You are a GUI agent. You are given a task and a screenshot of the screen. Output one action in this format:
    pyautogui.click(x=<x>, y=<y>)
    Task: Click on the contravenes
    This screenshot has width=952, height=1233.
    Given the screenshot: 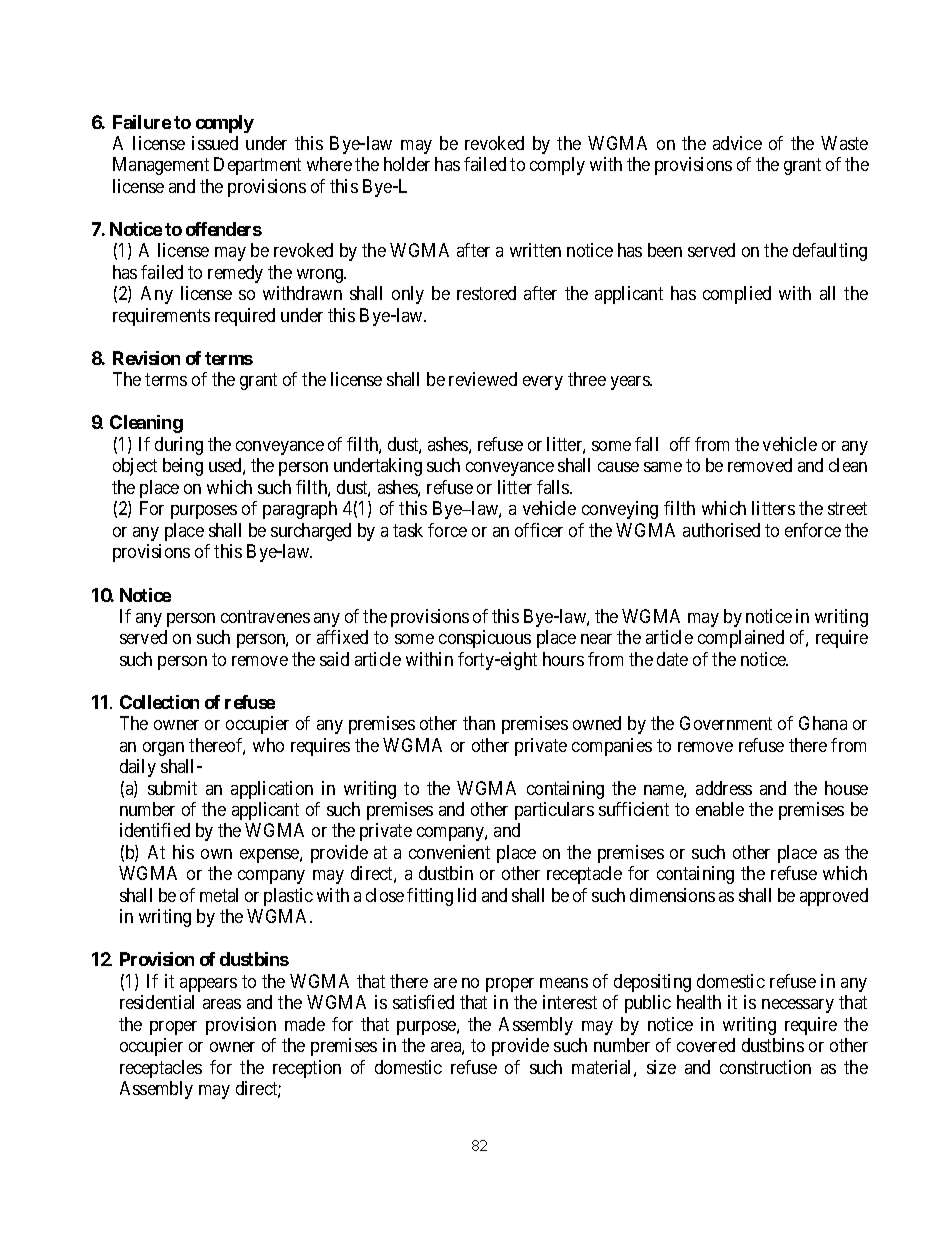 What is the action you would take?
    pyautogui.click(x=265, y=616)
